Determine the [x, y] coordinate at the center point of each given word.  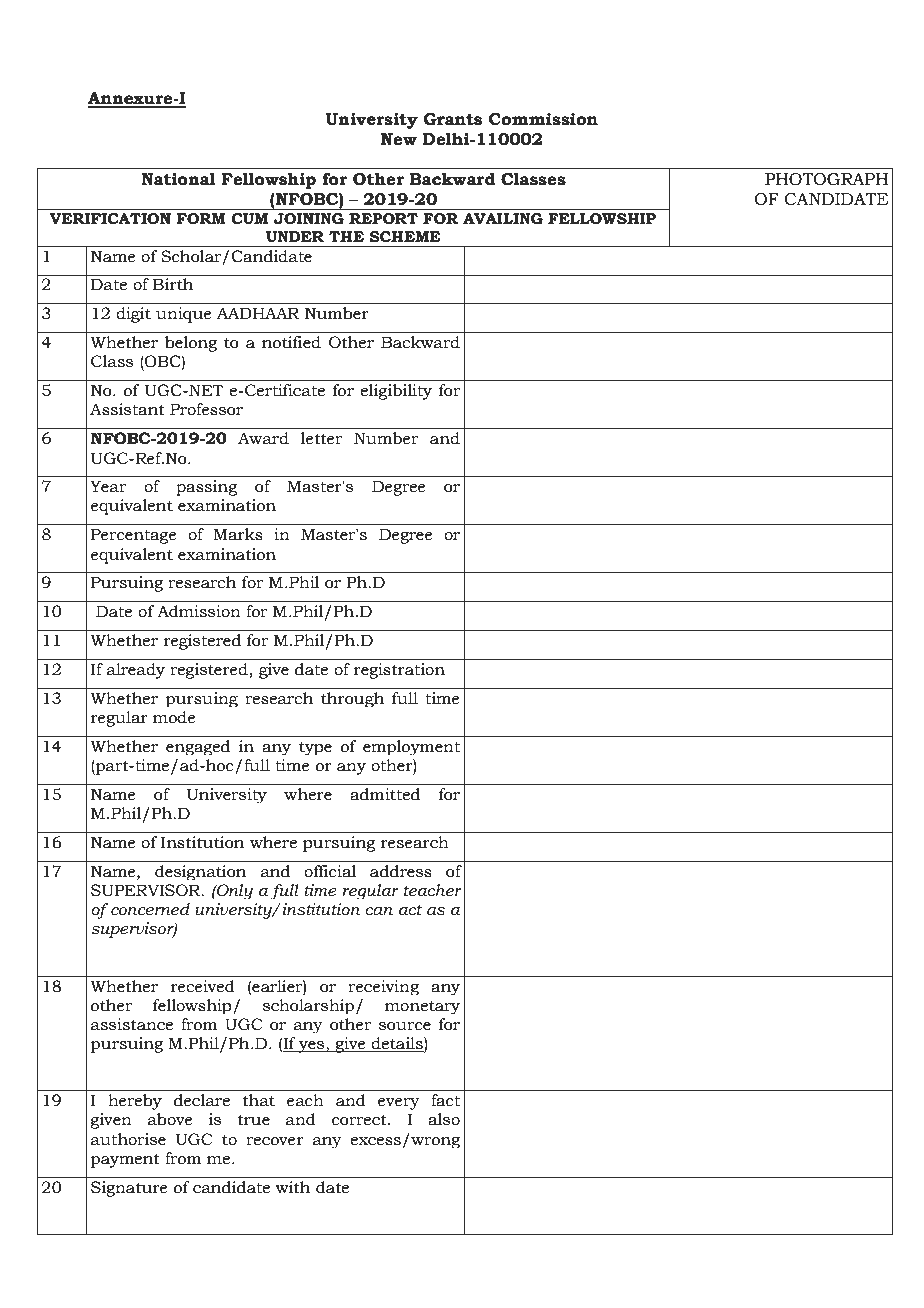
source [405, 1026]
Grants [453, 119]
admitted [385, 794]
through [352, 699]
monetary [422, 1007]
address [401, 871]
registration [399, 671]
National [178, 179]
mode [174, 717]
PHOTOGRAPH [826, 179]
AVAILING [503, 219]
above [170, 1119]
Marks [238, 534]
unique [184, 315]
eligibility [396, 392]
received [203, 986]
